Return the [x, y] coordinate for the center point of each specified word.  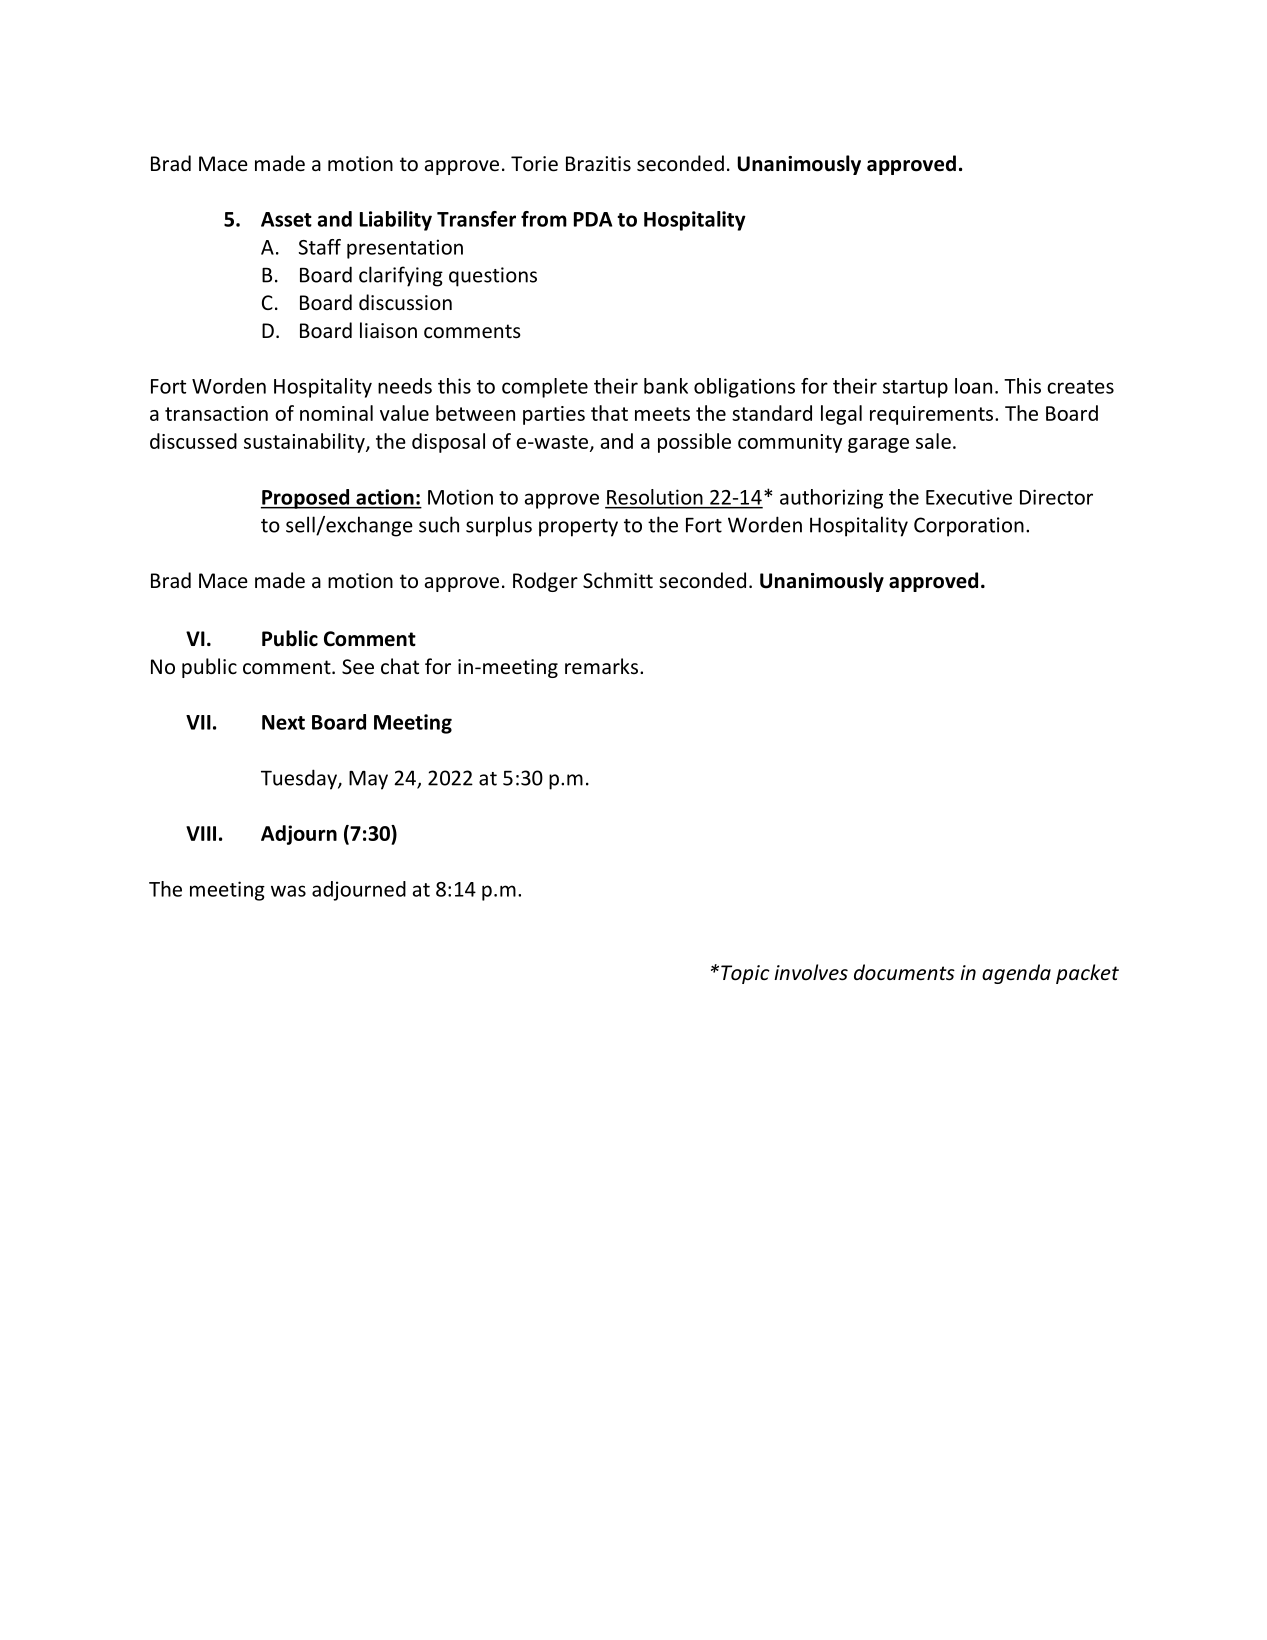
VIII [201, 833]
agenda [1016, 974]
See [358, 667]
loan [973, 386]
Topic [745, 974]
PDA [593, 219]
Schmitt [618, 580]
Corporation [969, 527]
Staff [320, 247]
